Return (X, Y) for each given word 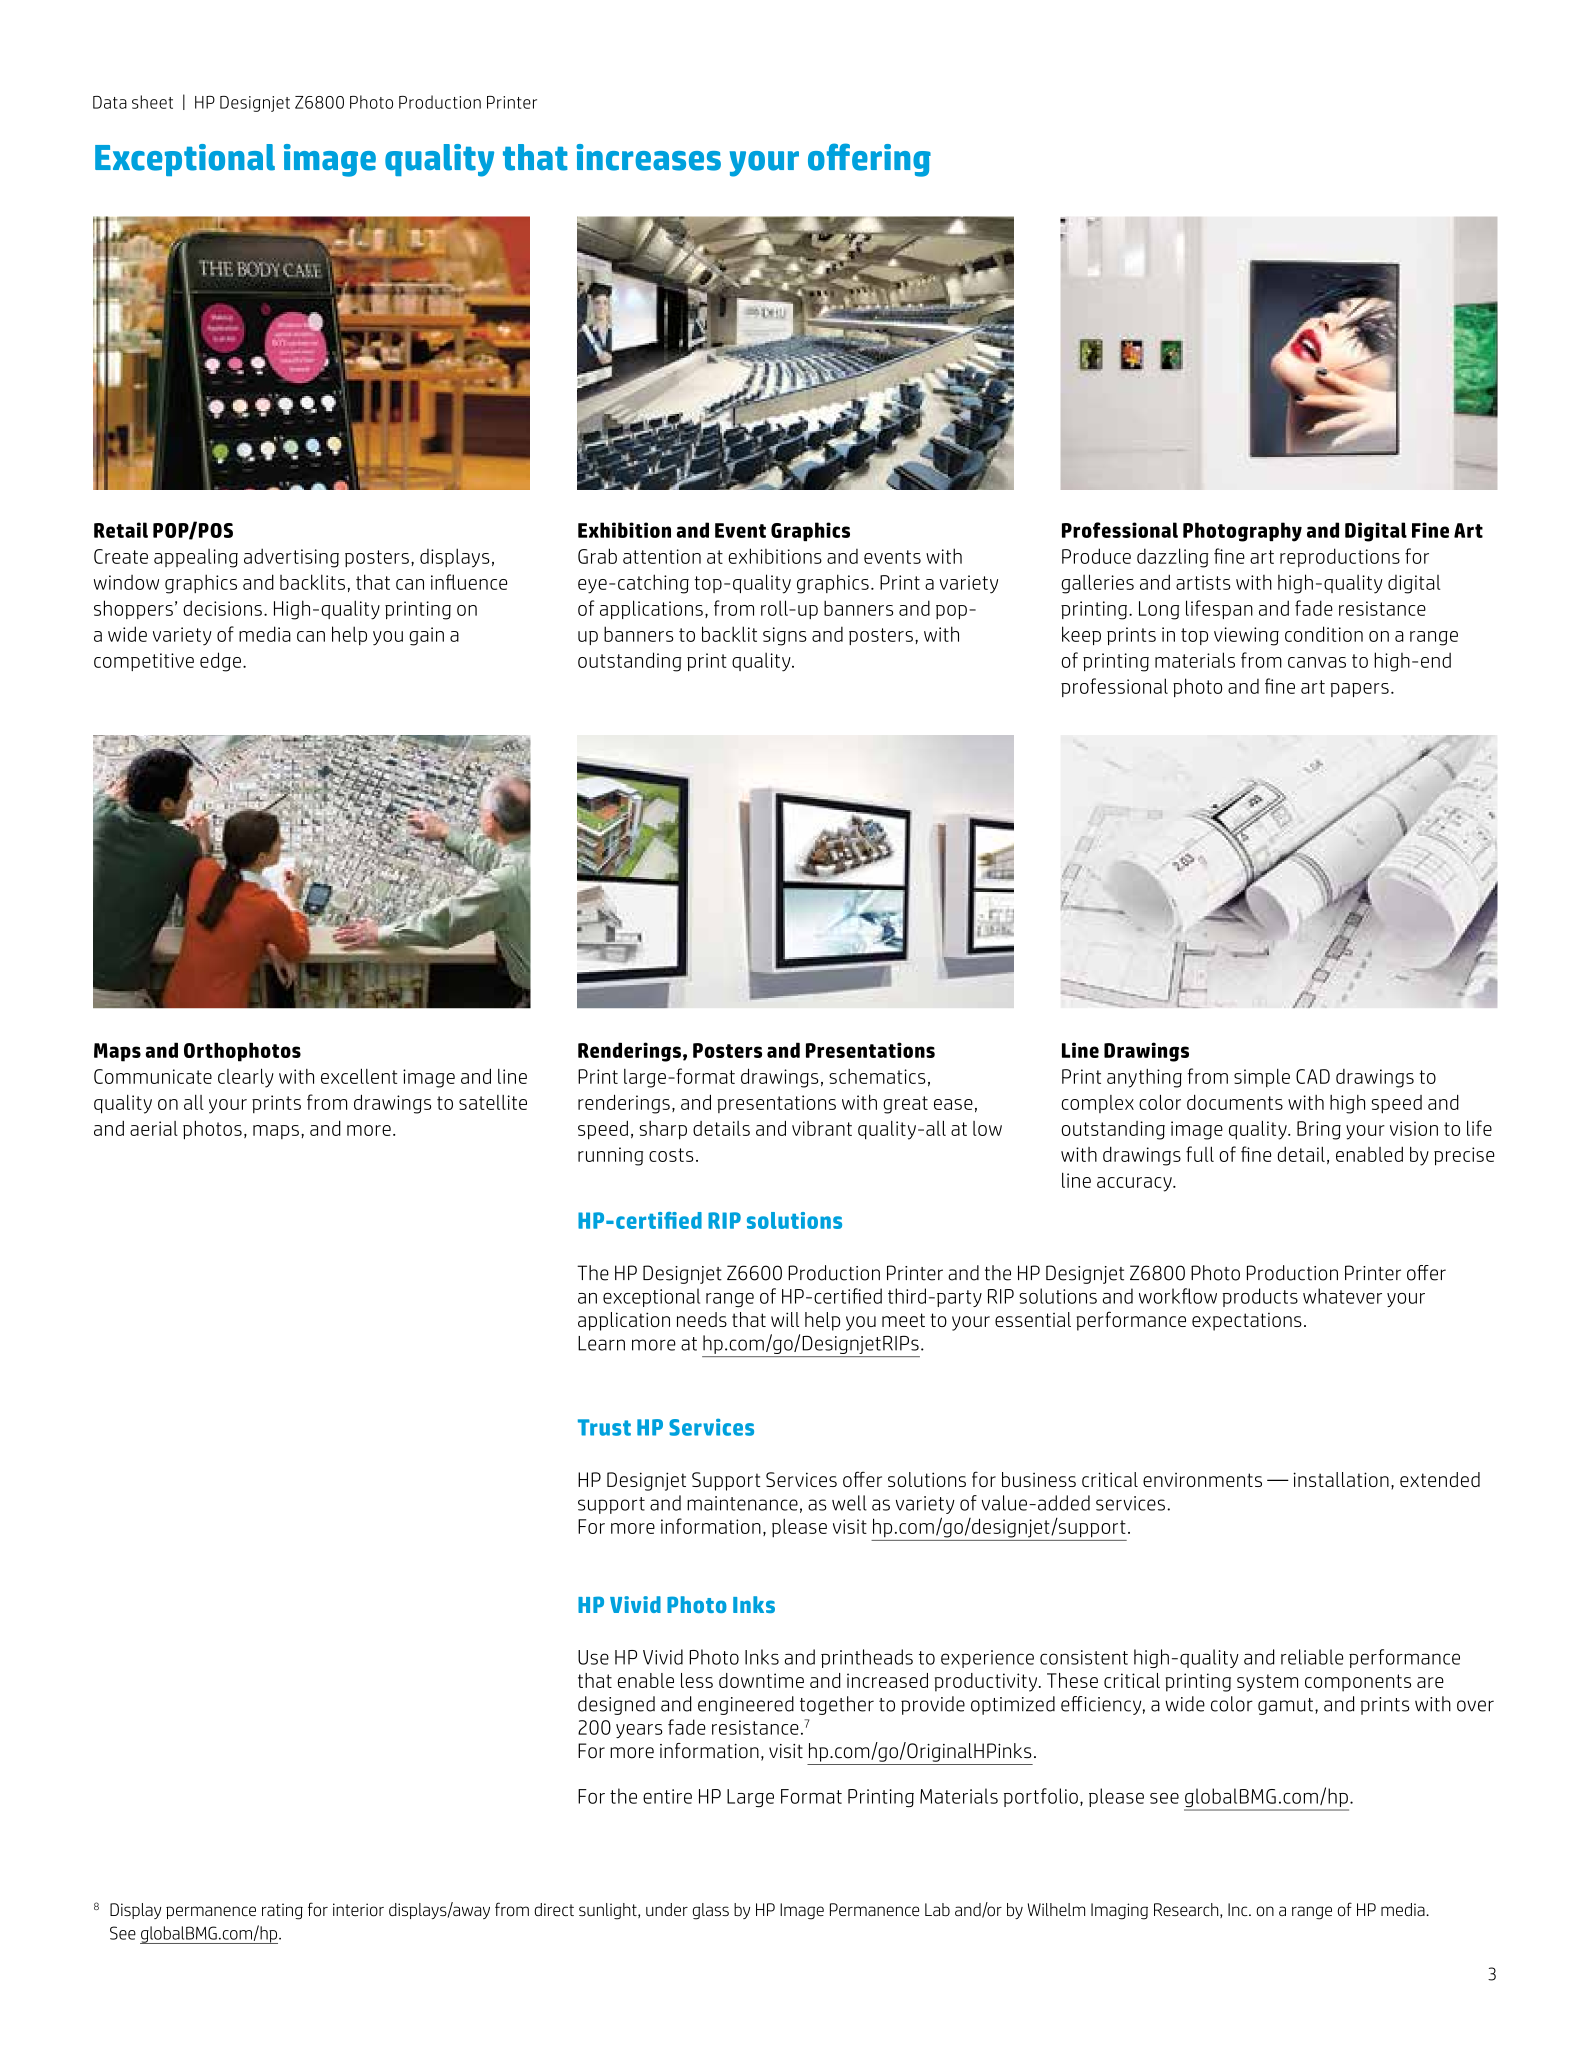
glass (710, 1911)
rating (282, 1911)
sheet (152, 102)
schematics (877, 1076)
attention (662, 556)
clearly (246, 1078)
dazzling (1173, 558)
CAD (1313, 1076)
